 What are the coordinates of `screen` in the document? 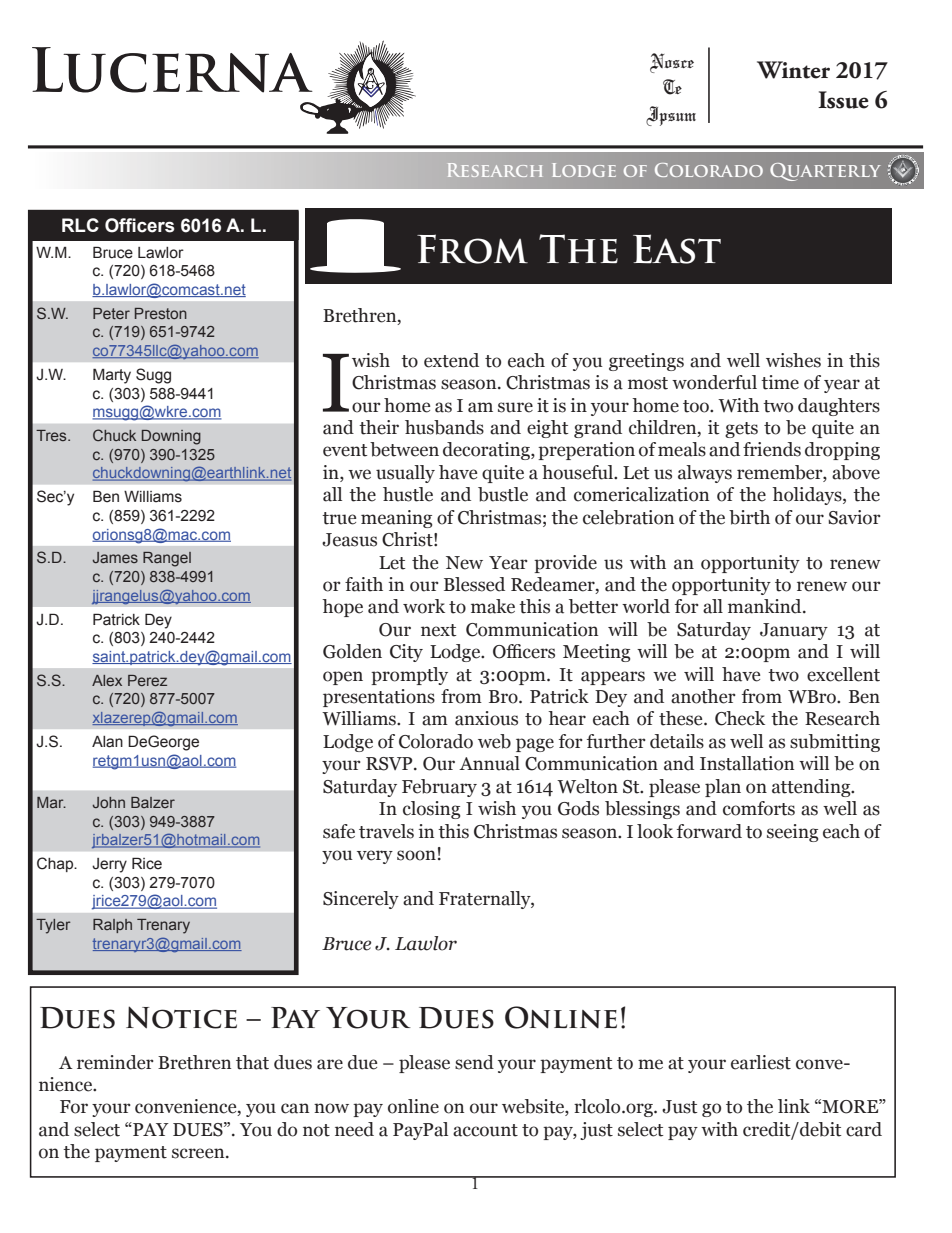 It's located at (199, 1153).
